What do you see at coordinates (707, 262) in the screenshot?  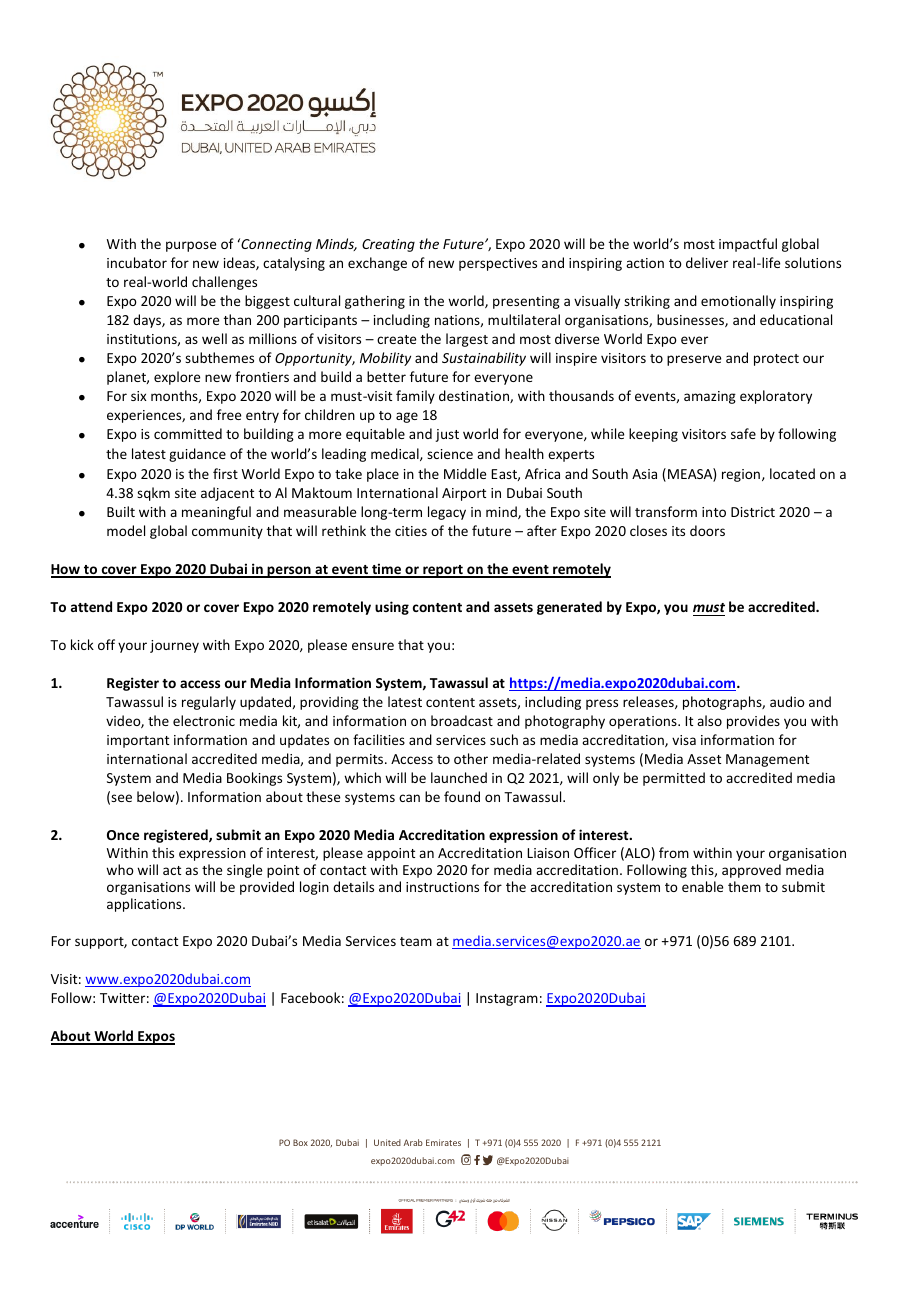 I see `deliver` at bounding box center [707, 262].
